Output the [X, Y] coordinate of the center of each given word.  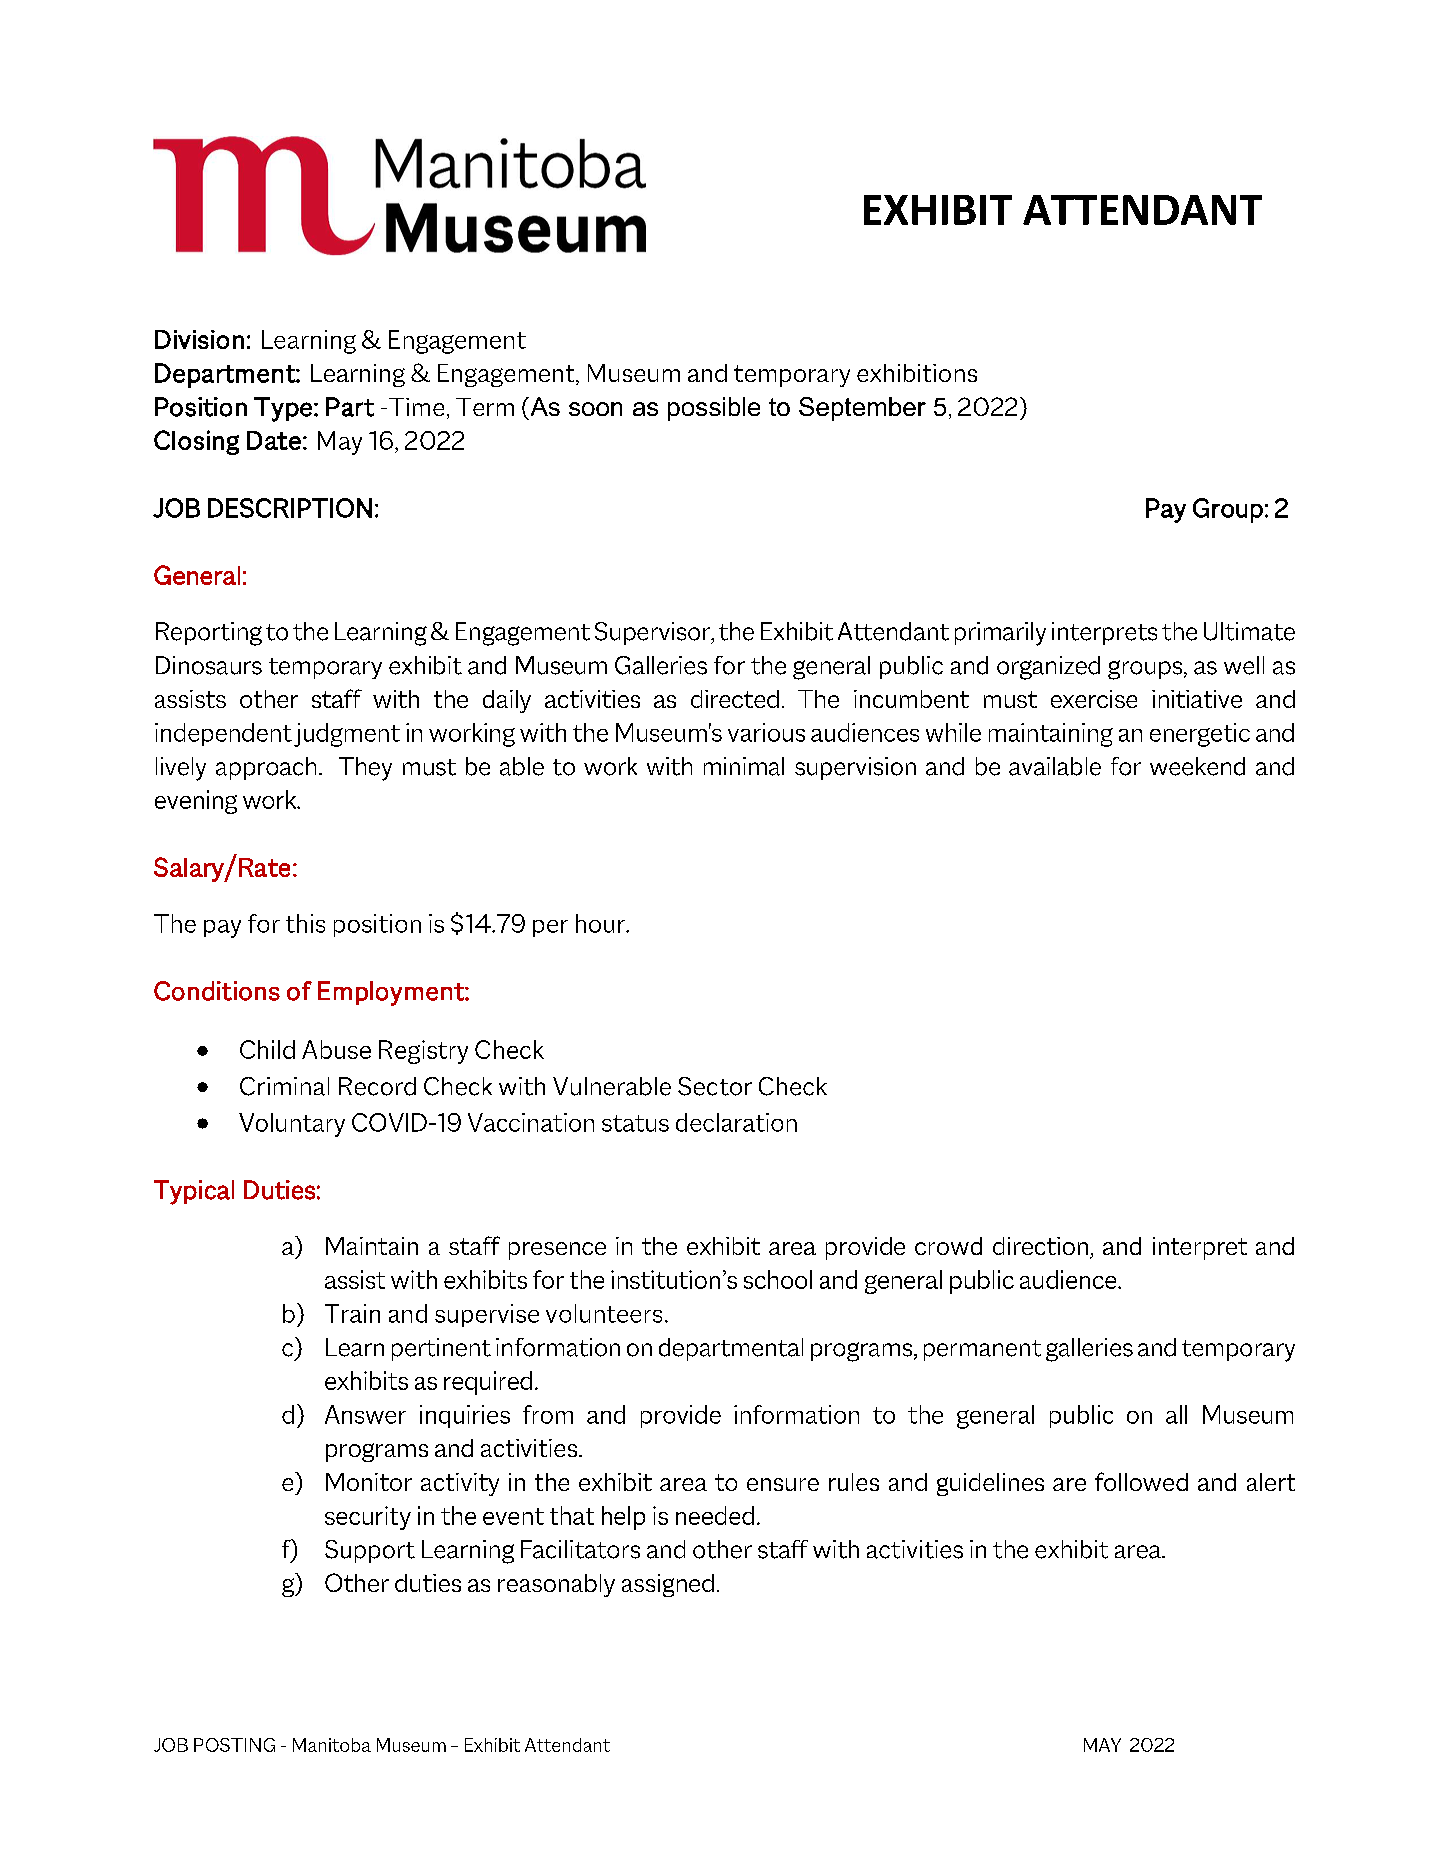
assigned [668, 1585]
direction [1040, 1246]
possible [714, 409]
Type [283, 409]
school [778, 1279]
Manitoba [332, 1745]
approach [266, 768]
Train [352, 1313]
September [862, 409]
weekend [1197, 766]
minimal [744, 766]
